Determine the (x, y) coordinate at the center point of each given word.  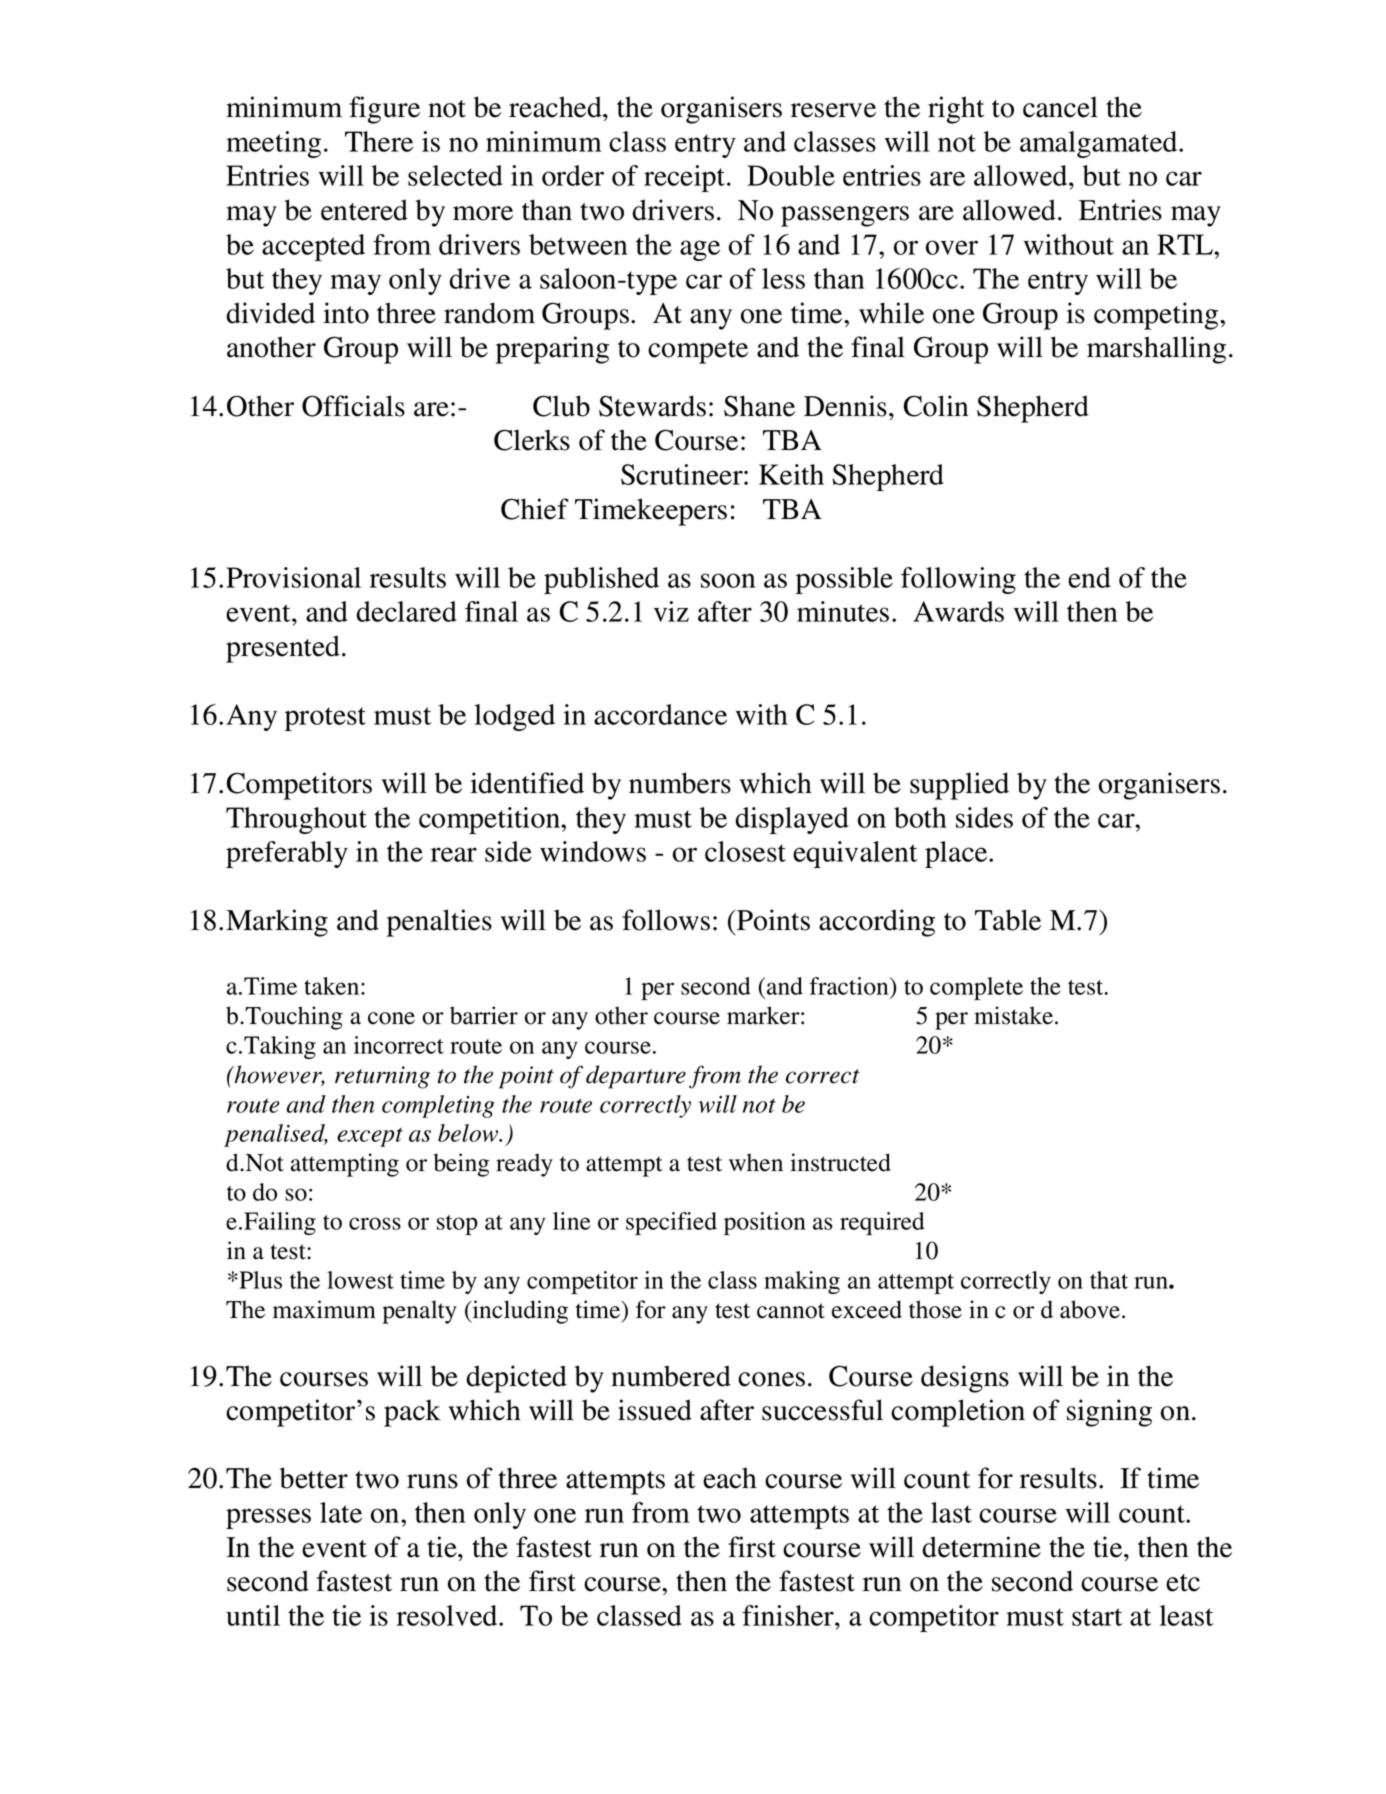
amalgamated (1100, 144)
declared (406, 611)
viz (671, 611)
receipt (684, 178)
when (756, 1162)
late (341, 1512)
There (379, 141)
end (1089, 577)
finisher (789, 1615)
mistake (1013, 1015)
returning (382, 1077)
